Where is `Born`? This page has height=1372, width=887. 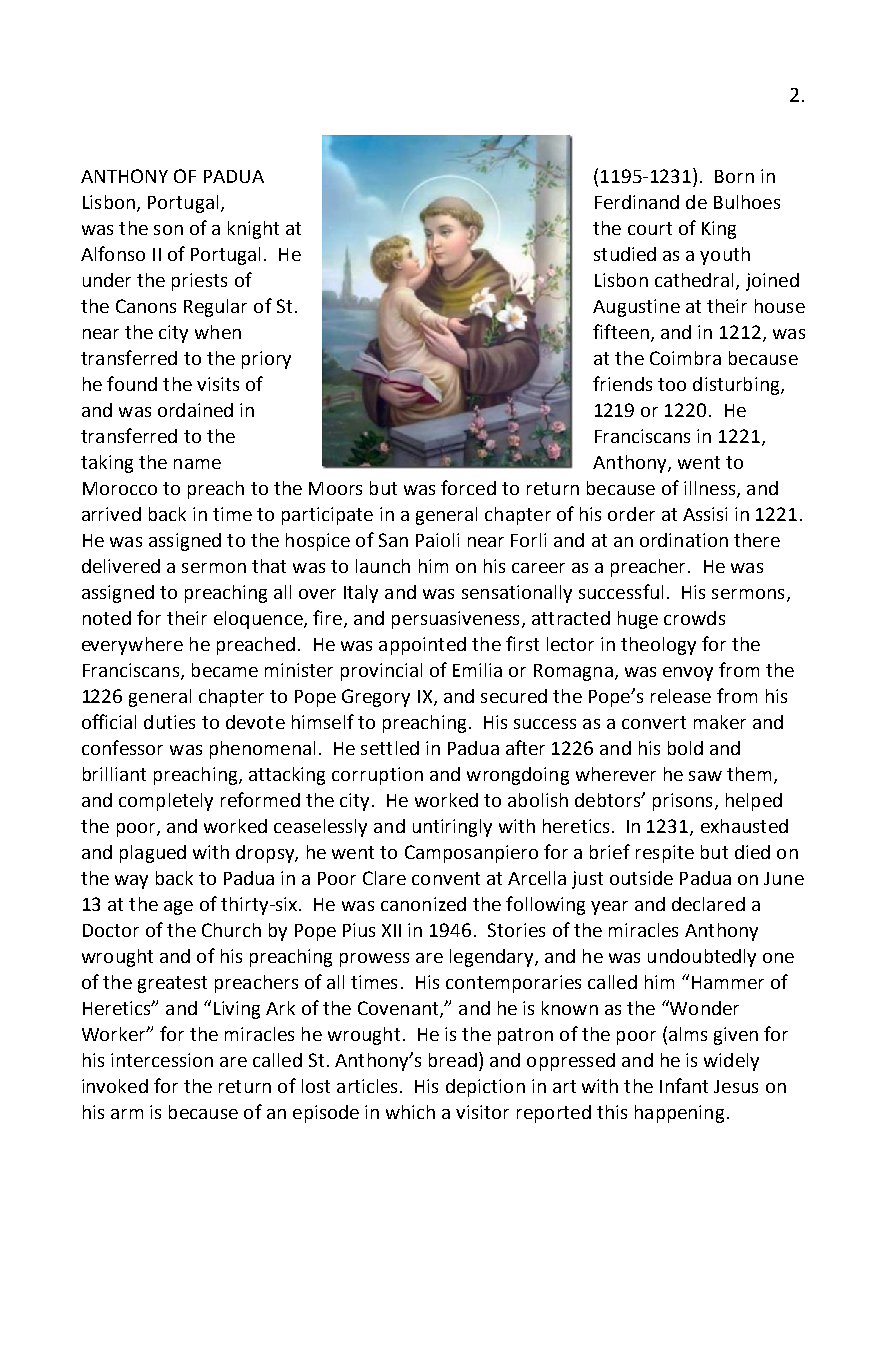
Born is located at coordinates (734, 176).
